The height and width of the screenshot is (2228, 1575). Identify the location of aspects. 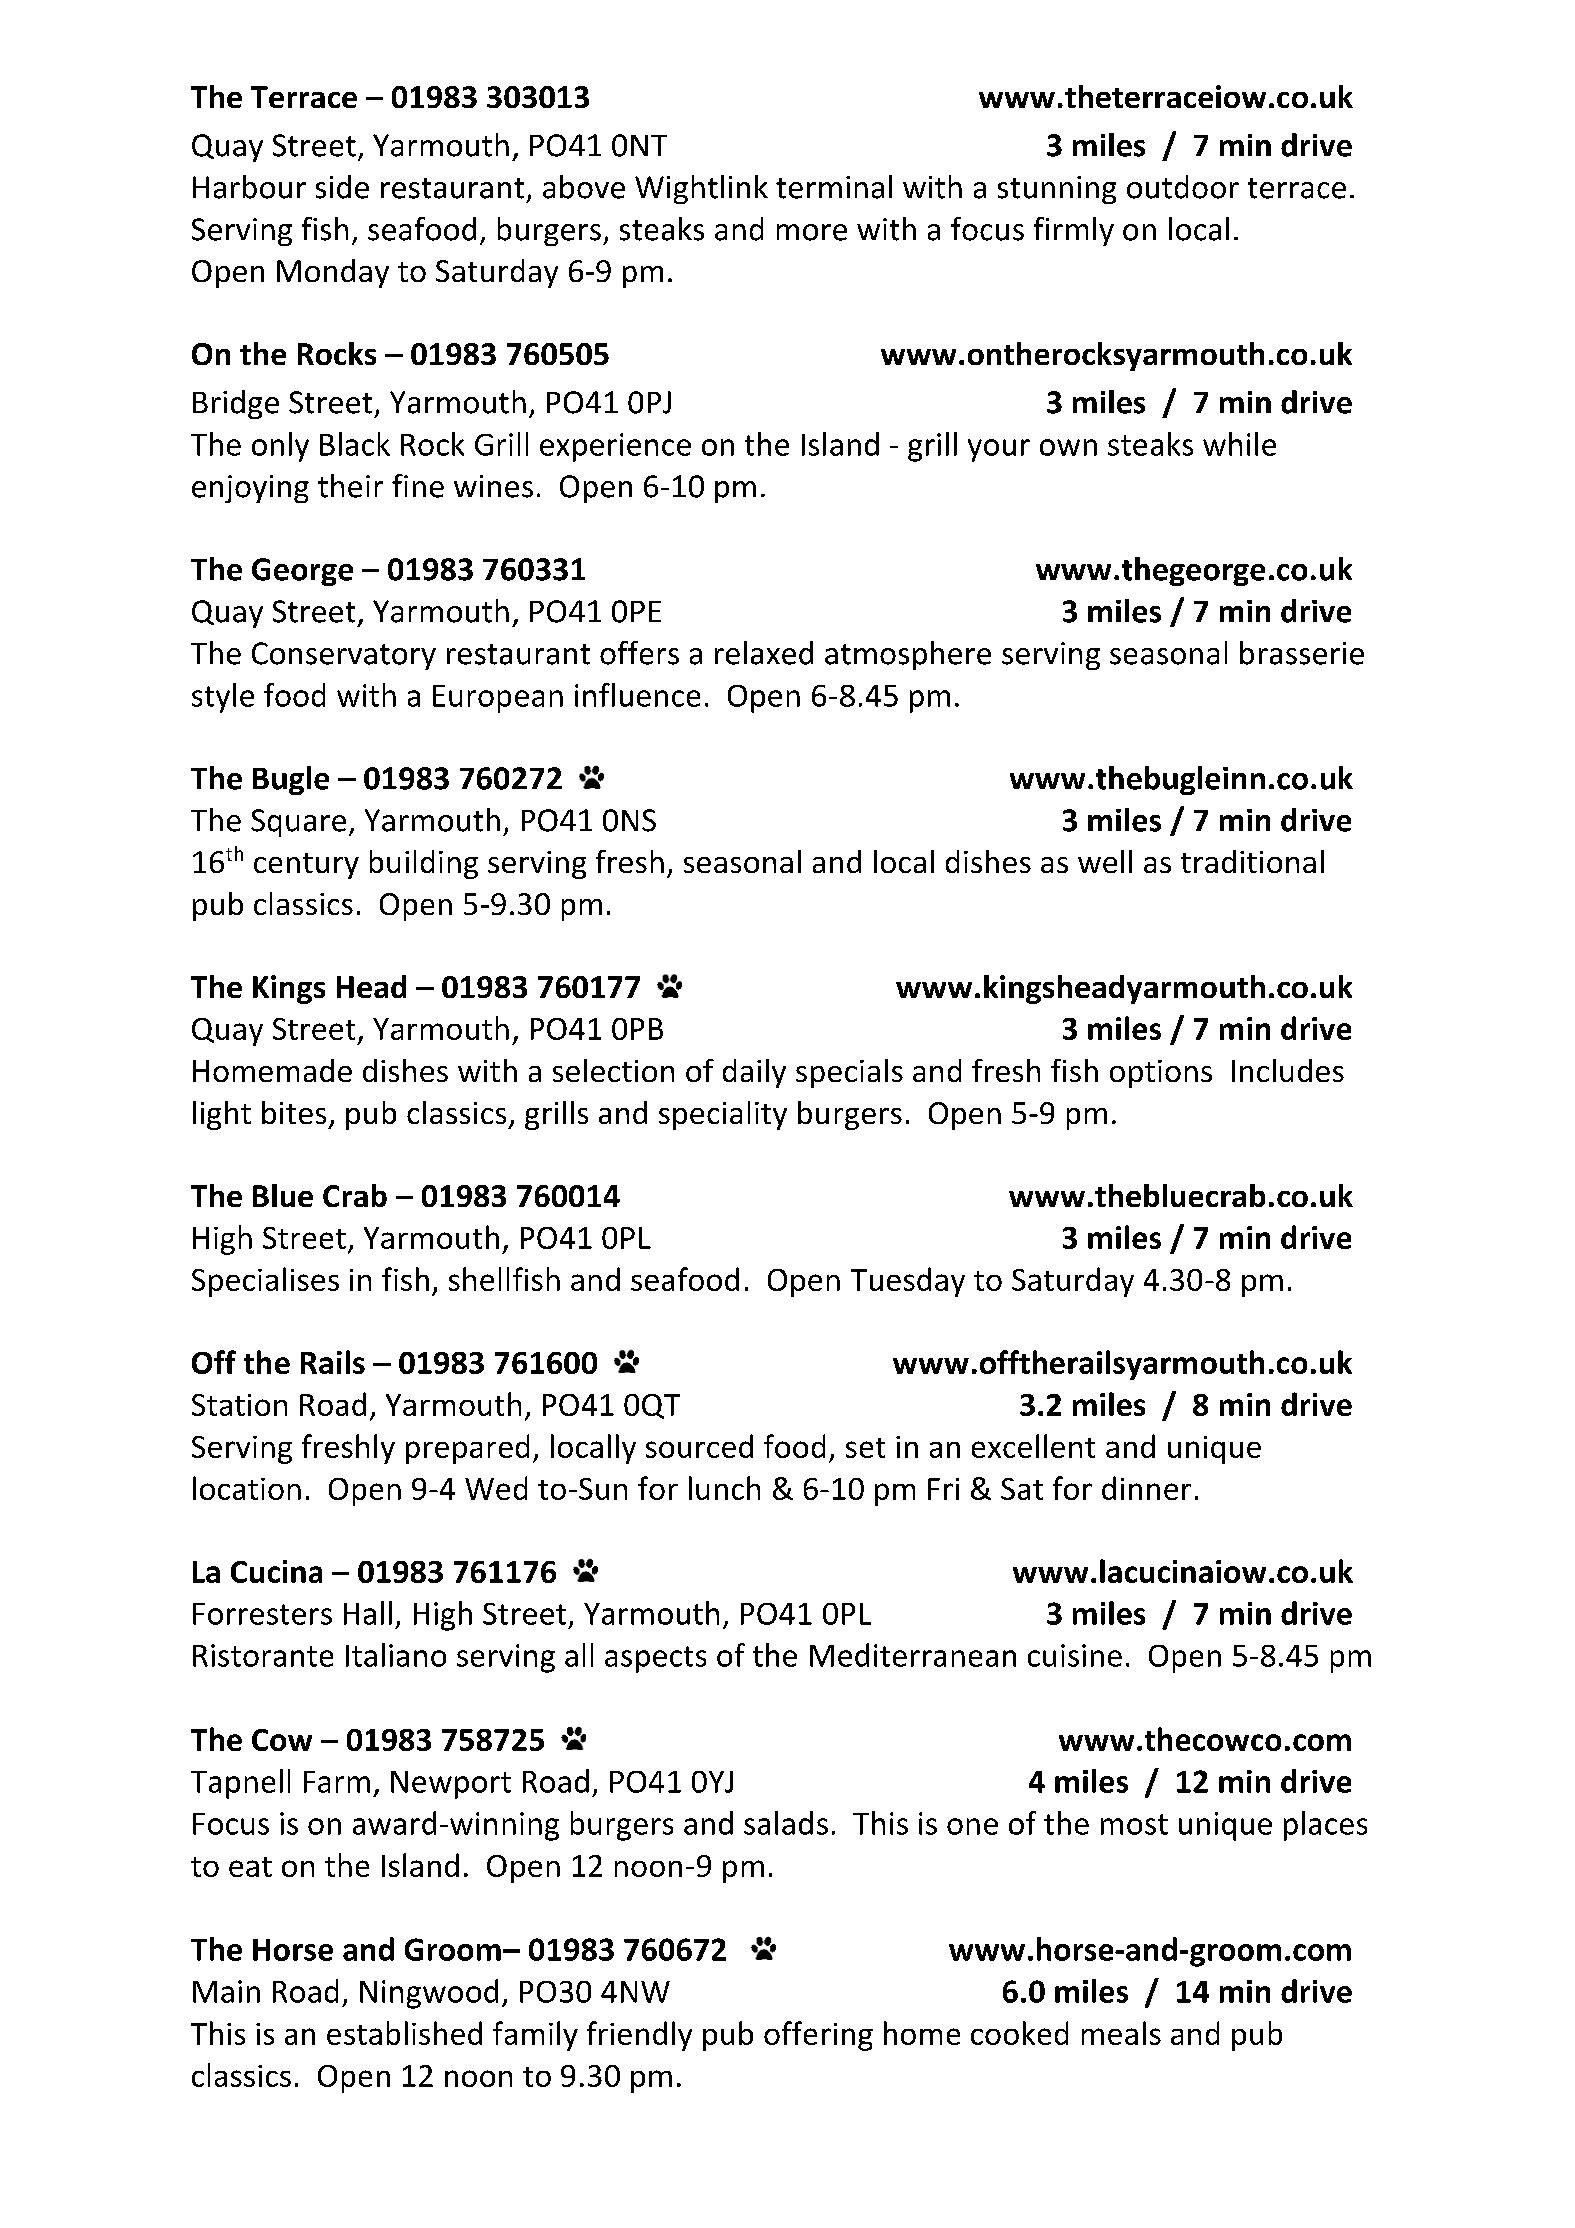
(655, 1659).
